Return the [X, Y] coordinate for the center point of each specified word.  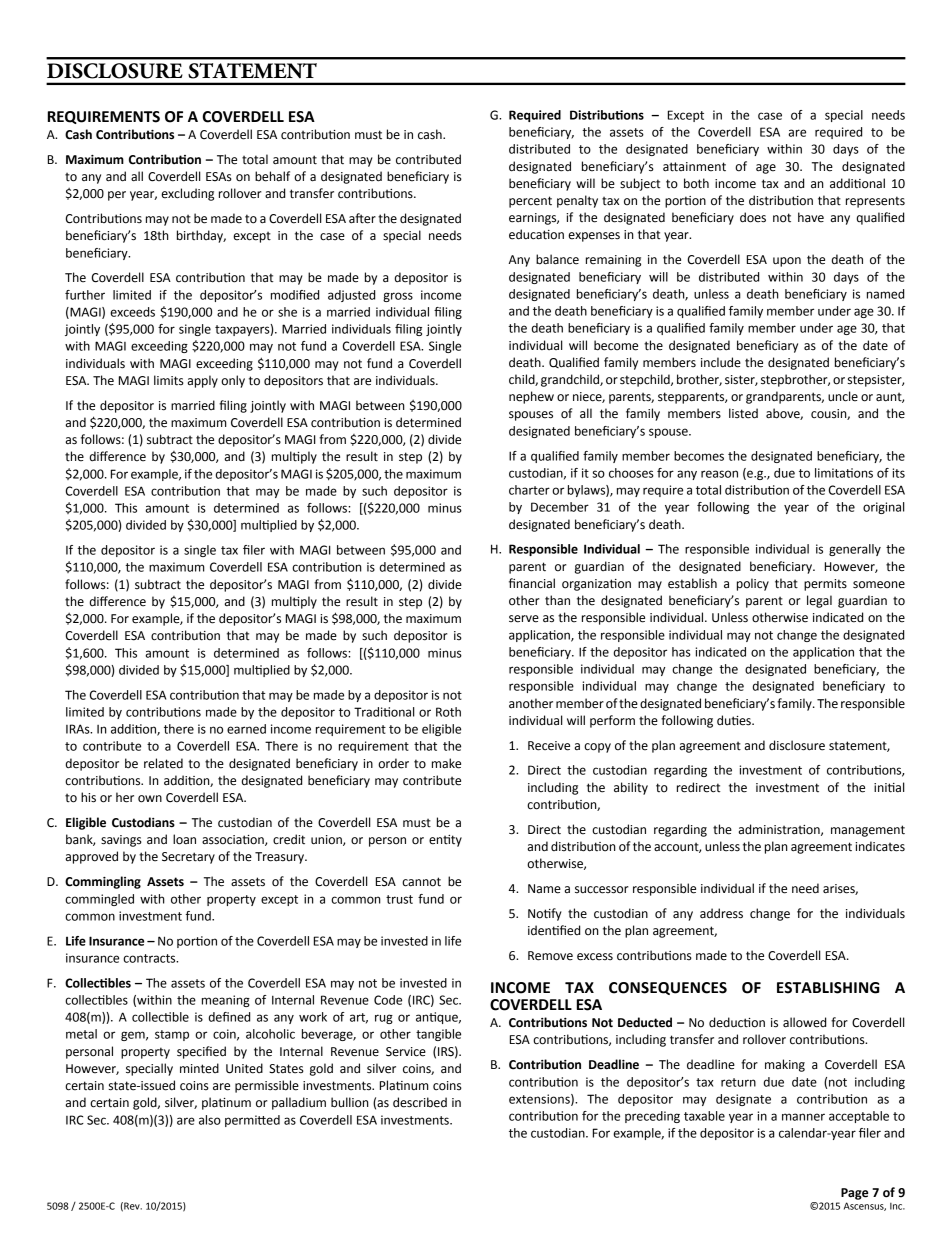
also [210, 1120]
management [868, 831]
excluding [187, 194]
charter [529, 490]
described [420, 1102]
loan [184, 839]
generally [855, 550]
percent [530, 202]
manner [803, 1117]
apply [203, 381]
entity [445, 841]
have [811, 217]
